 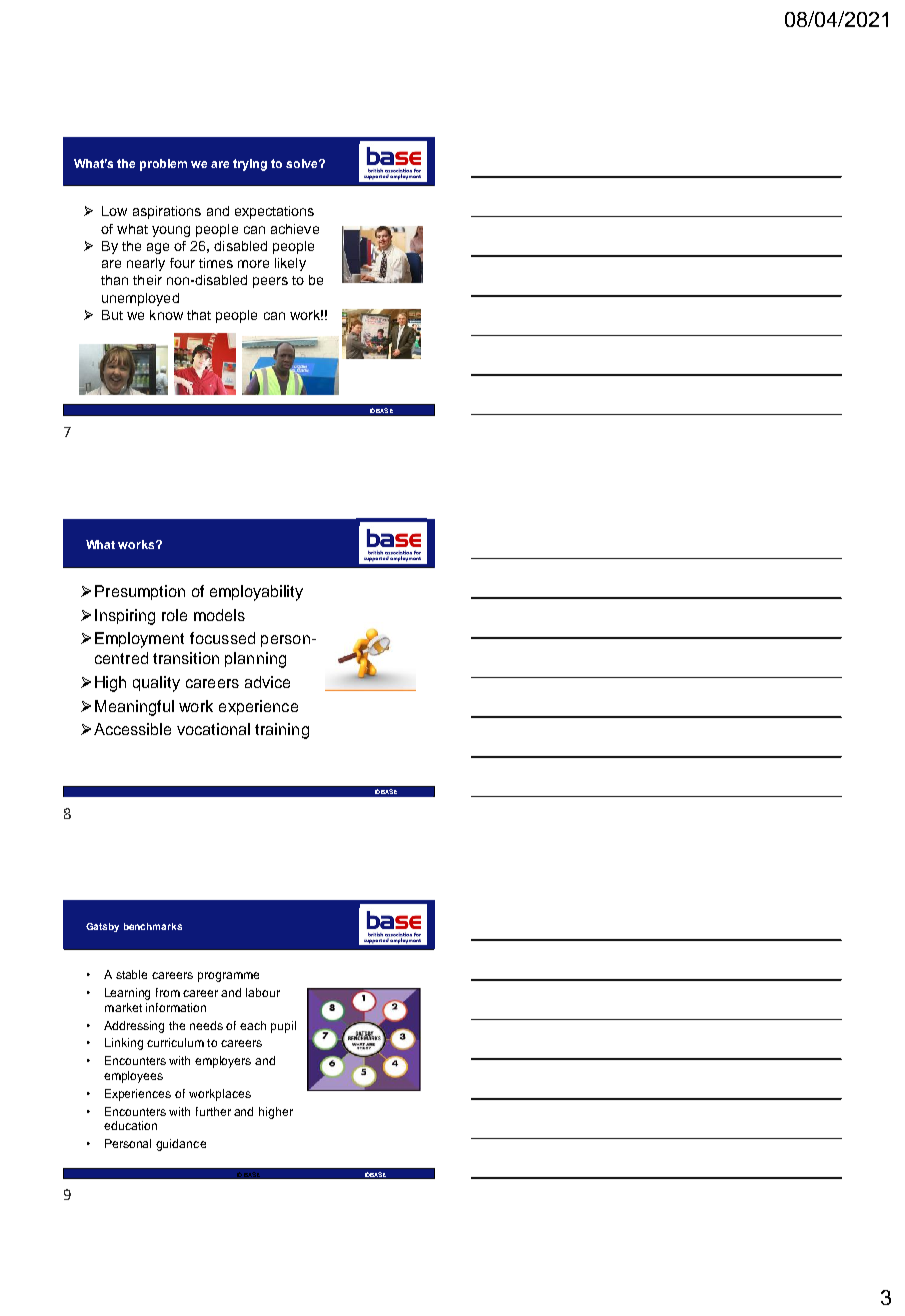 I want to click on further, so click(x=213, y=1111).
